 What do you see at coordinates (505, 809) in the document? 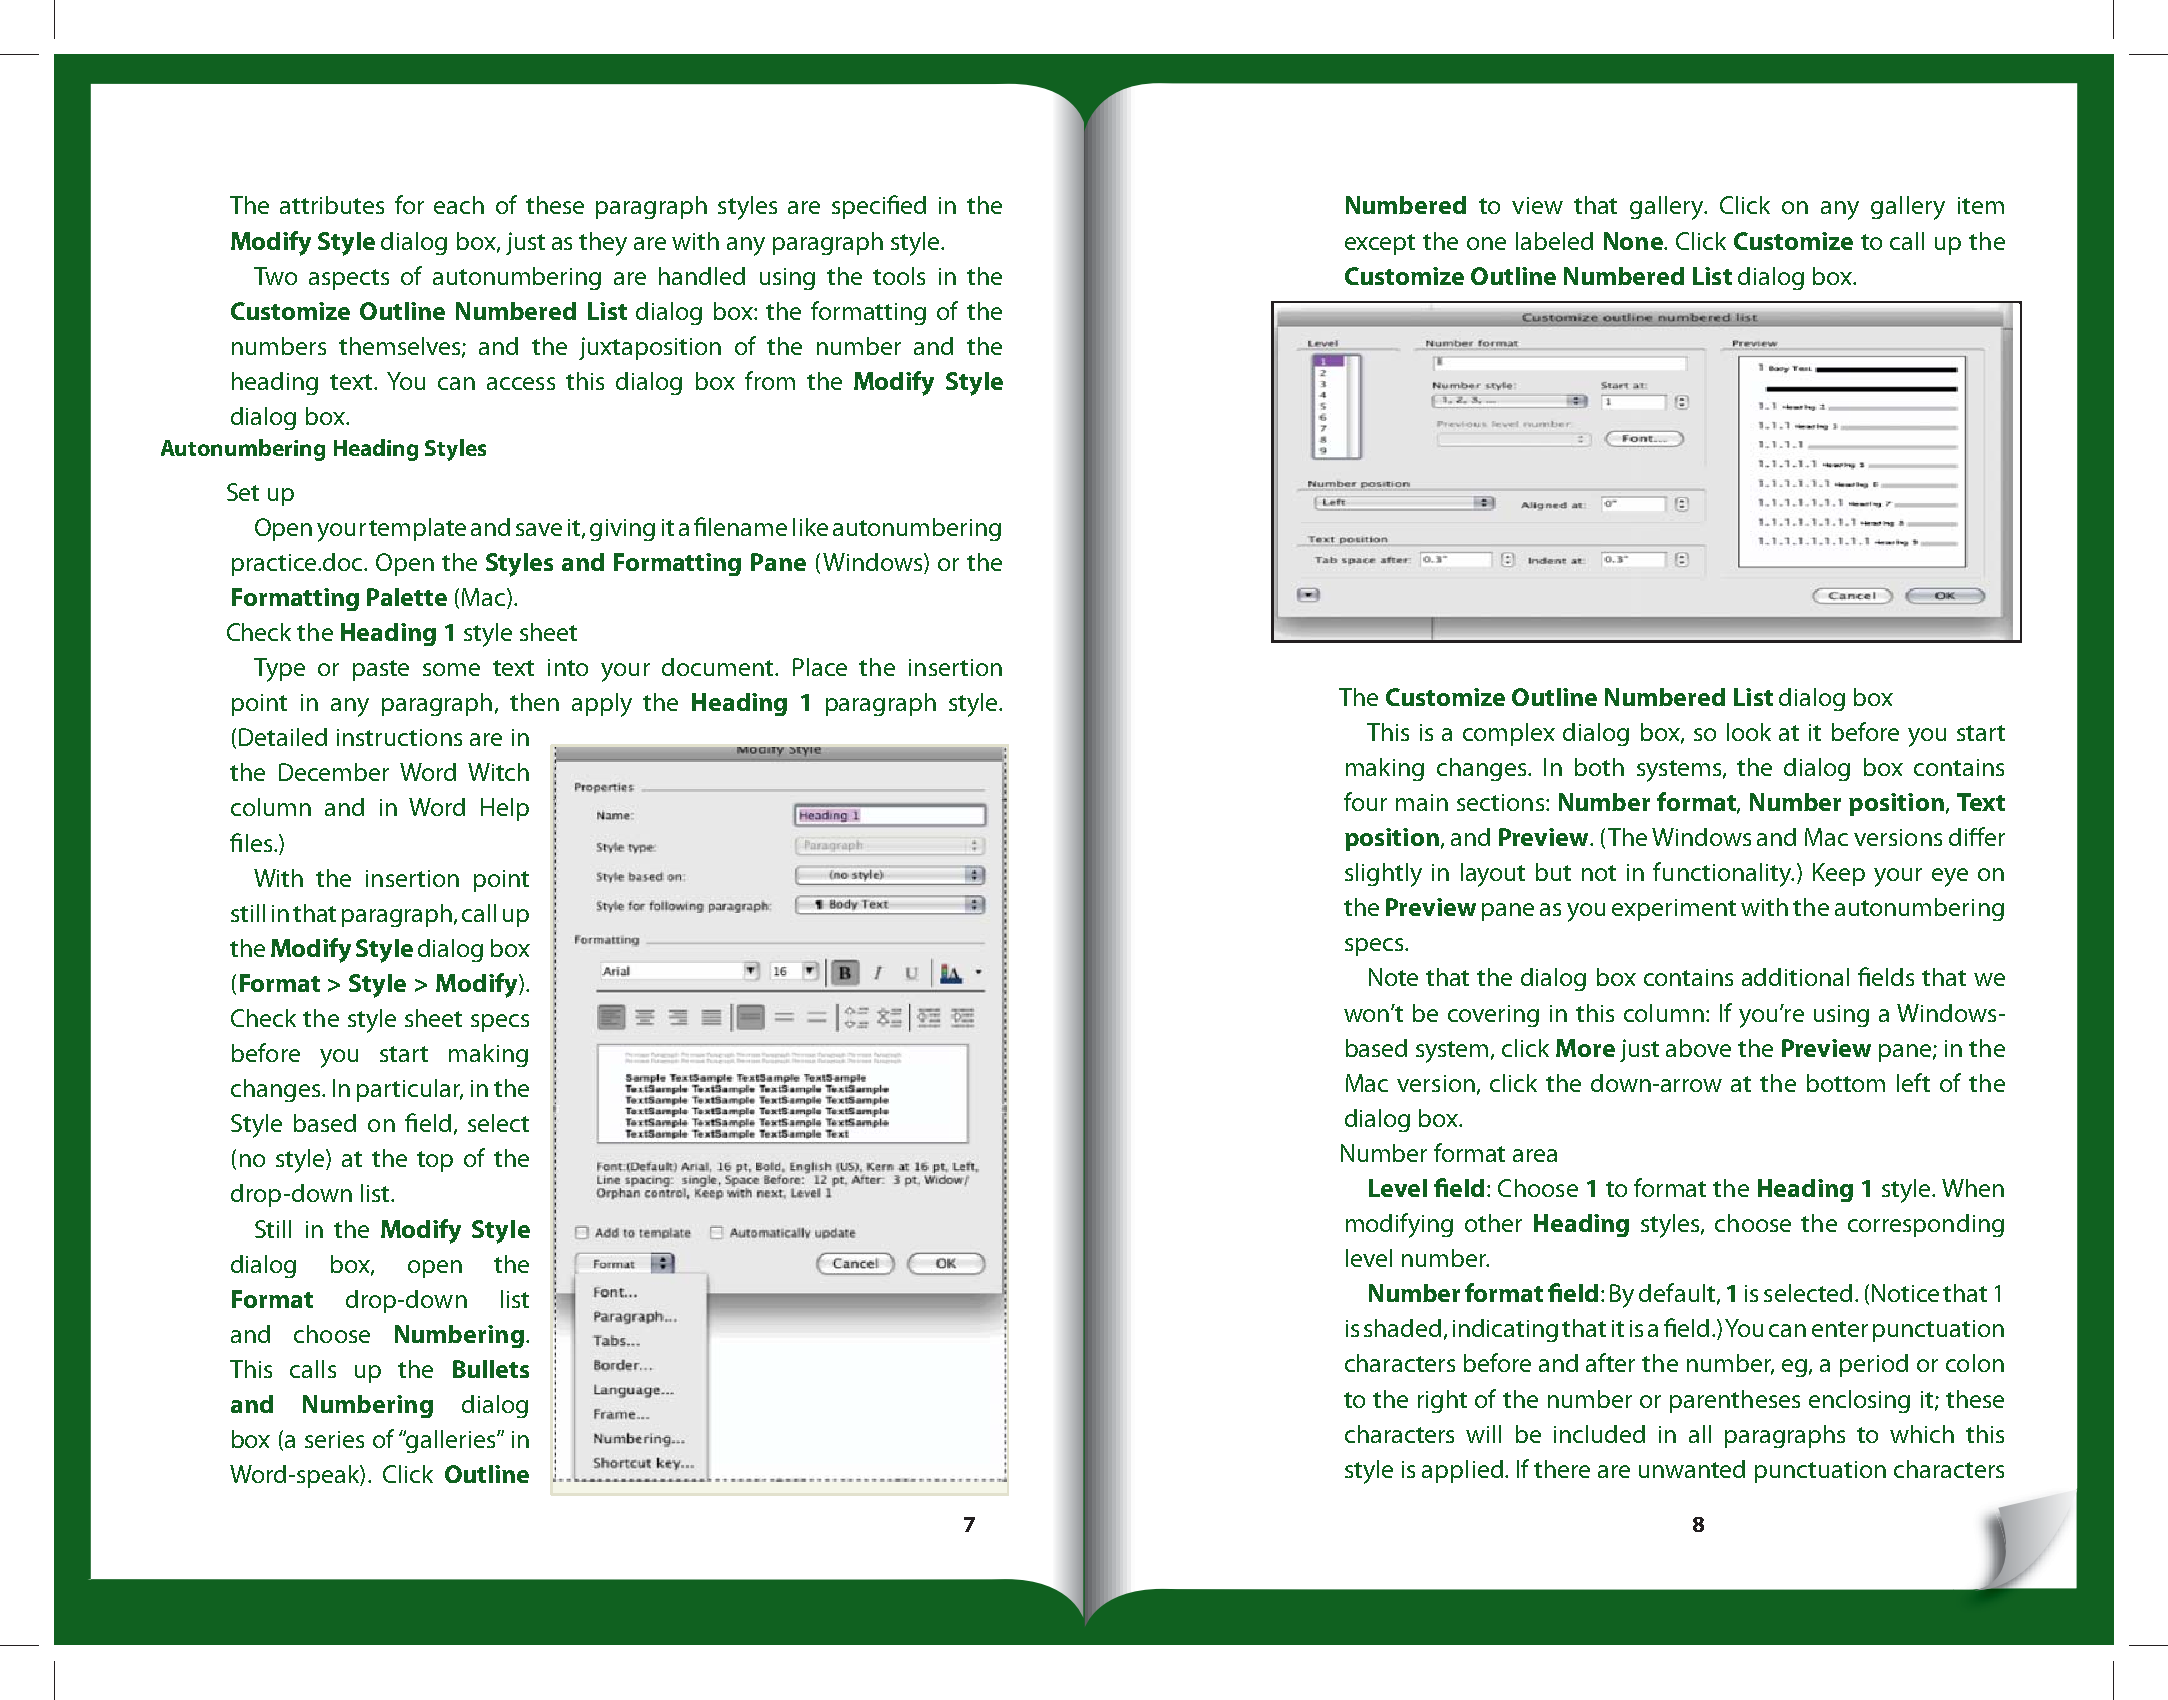
I see `Help` at bounding box center [505, 809].
